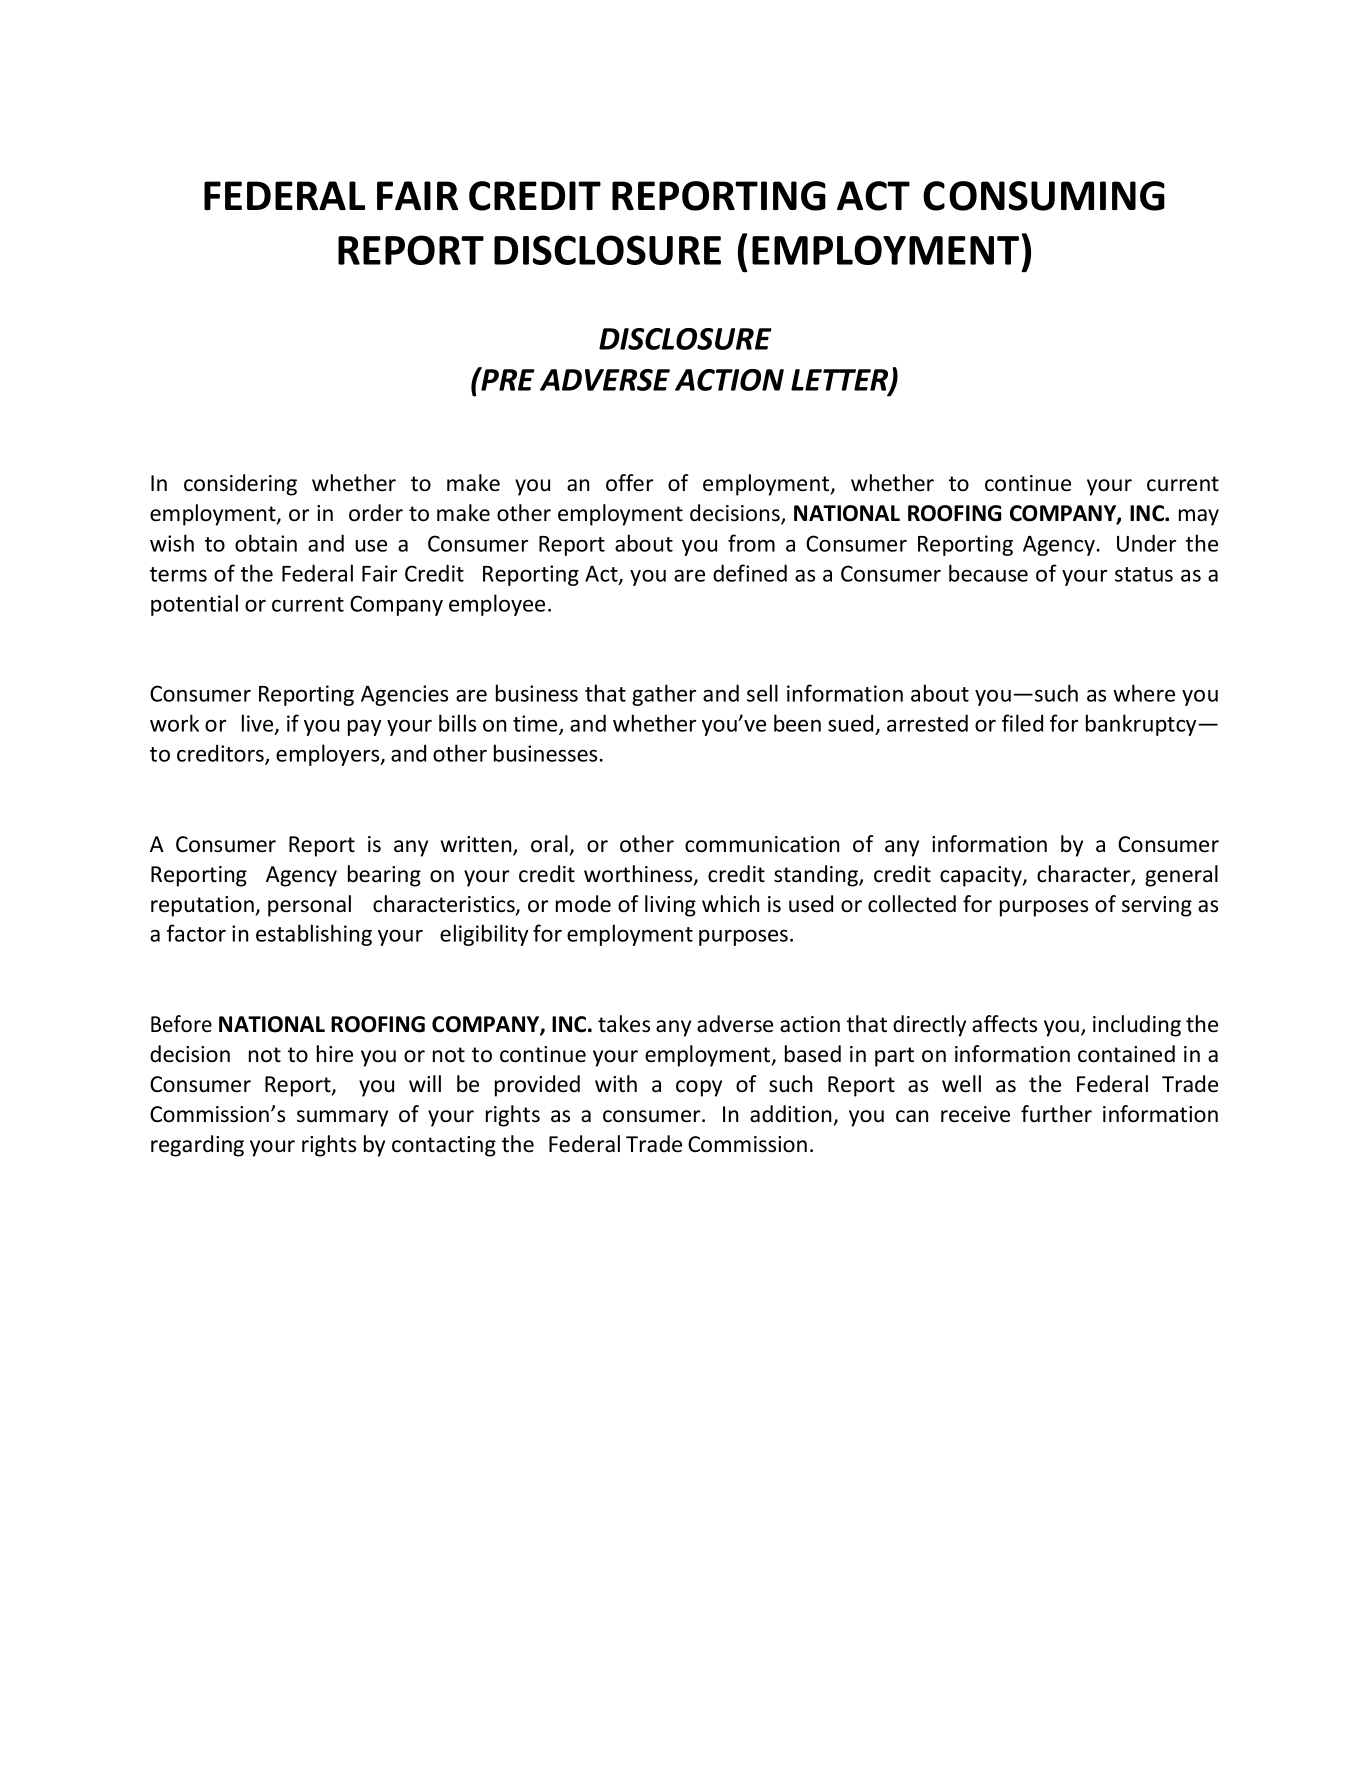 The height and width of the screenshot is (1772, 1369). Describe the element at coordinates (664, 695) in the screenshot. I see `gather` at that location.
